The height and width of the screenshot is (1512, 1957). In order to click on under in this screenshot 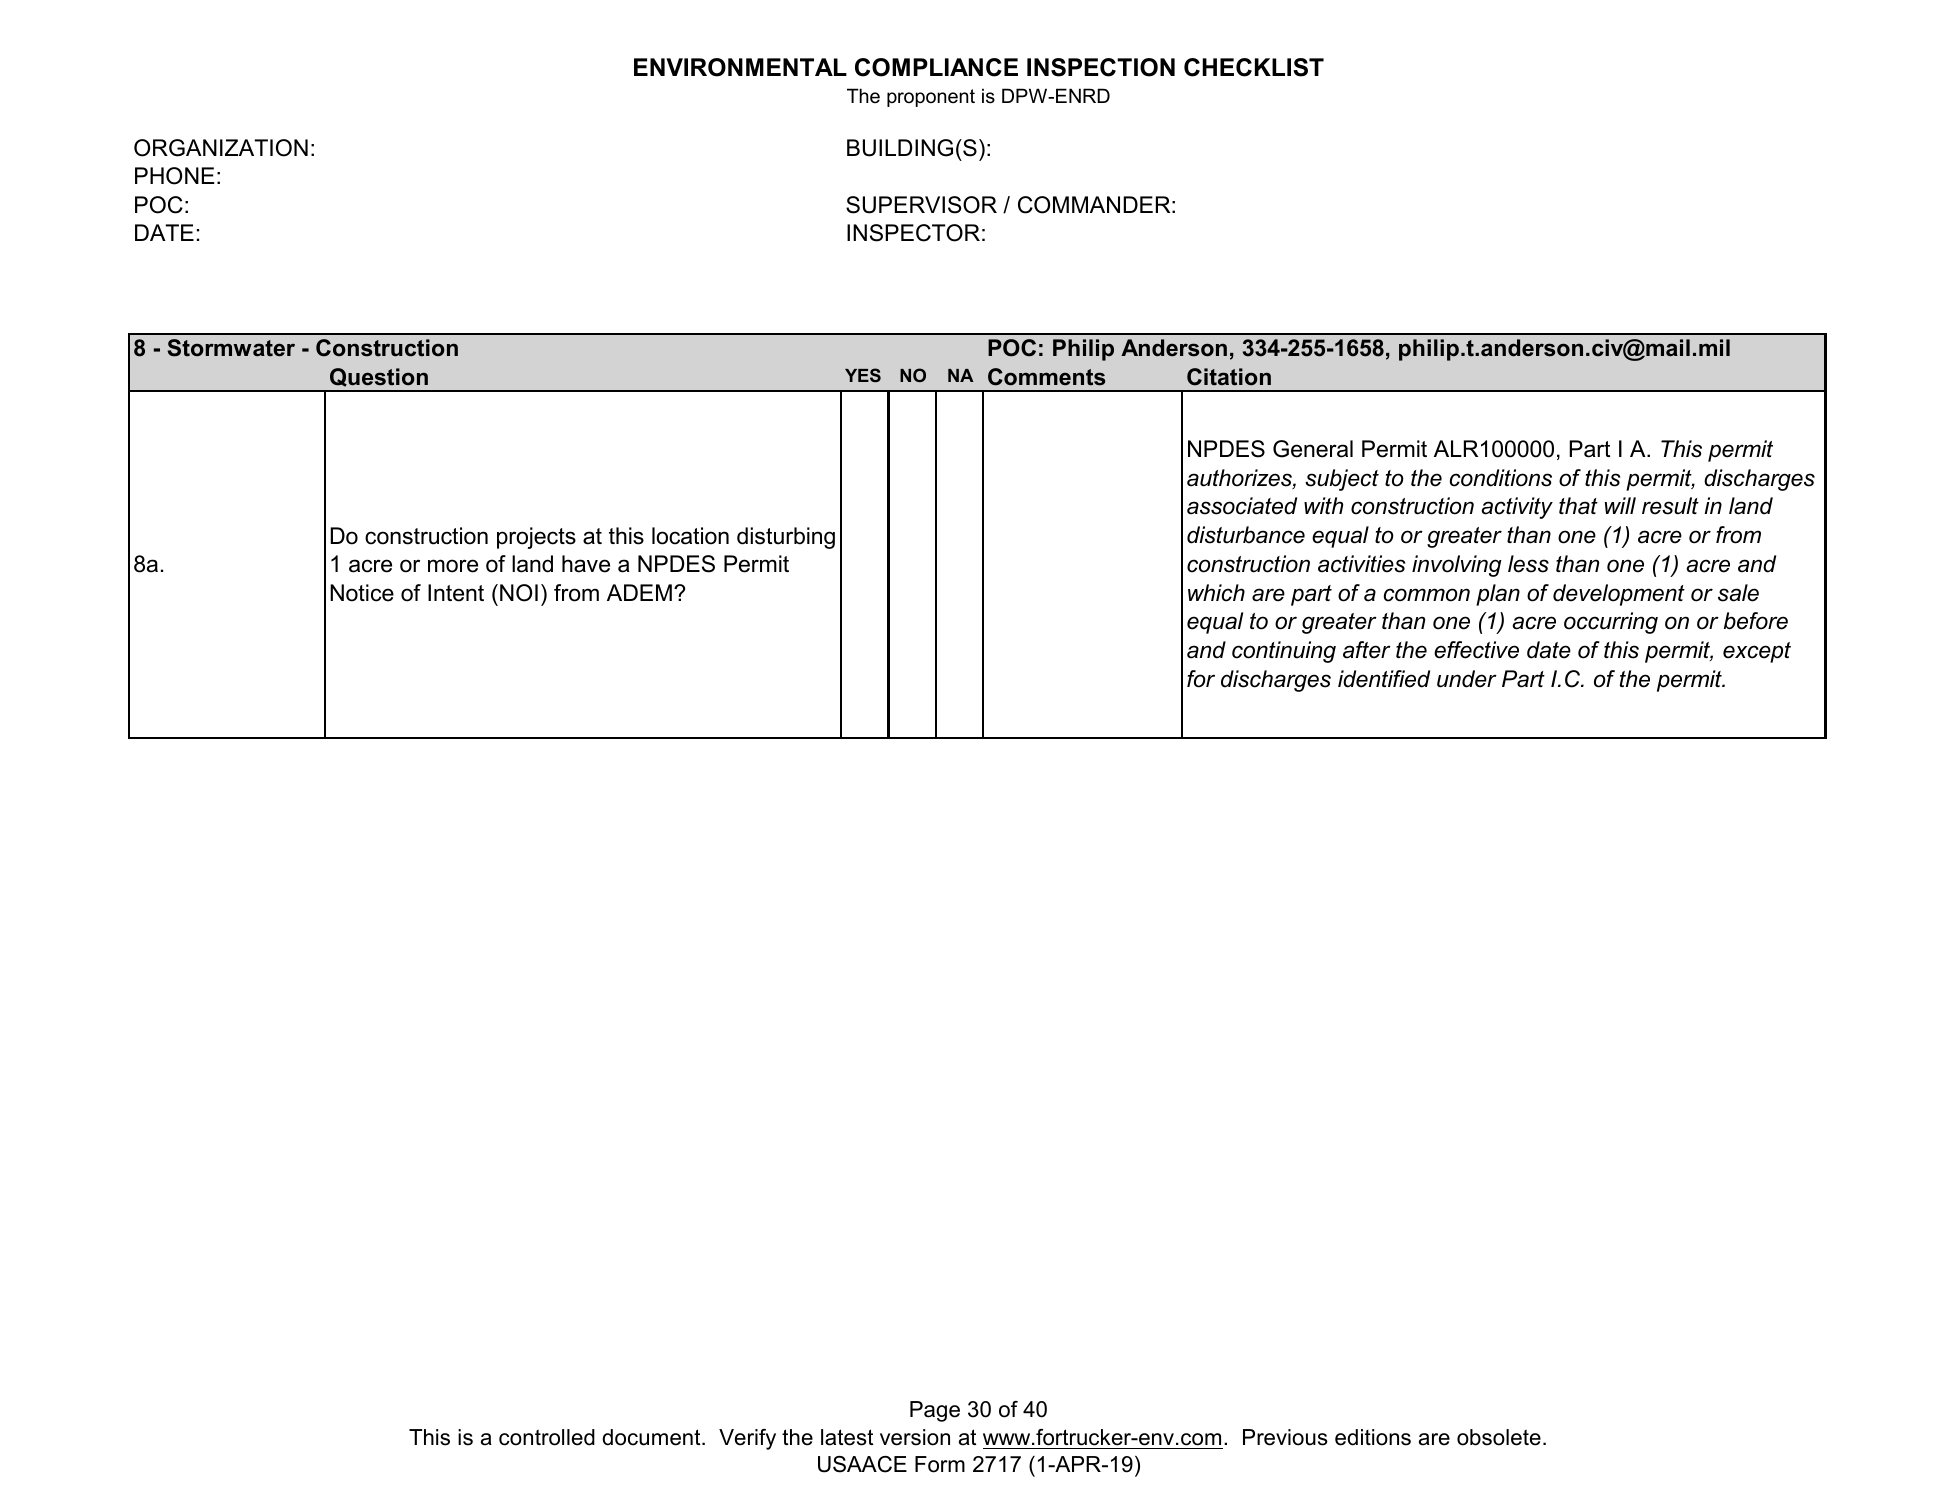, I will do `click(1467, 679)`.
